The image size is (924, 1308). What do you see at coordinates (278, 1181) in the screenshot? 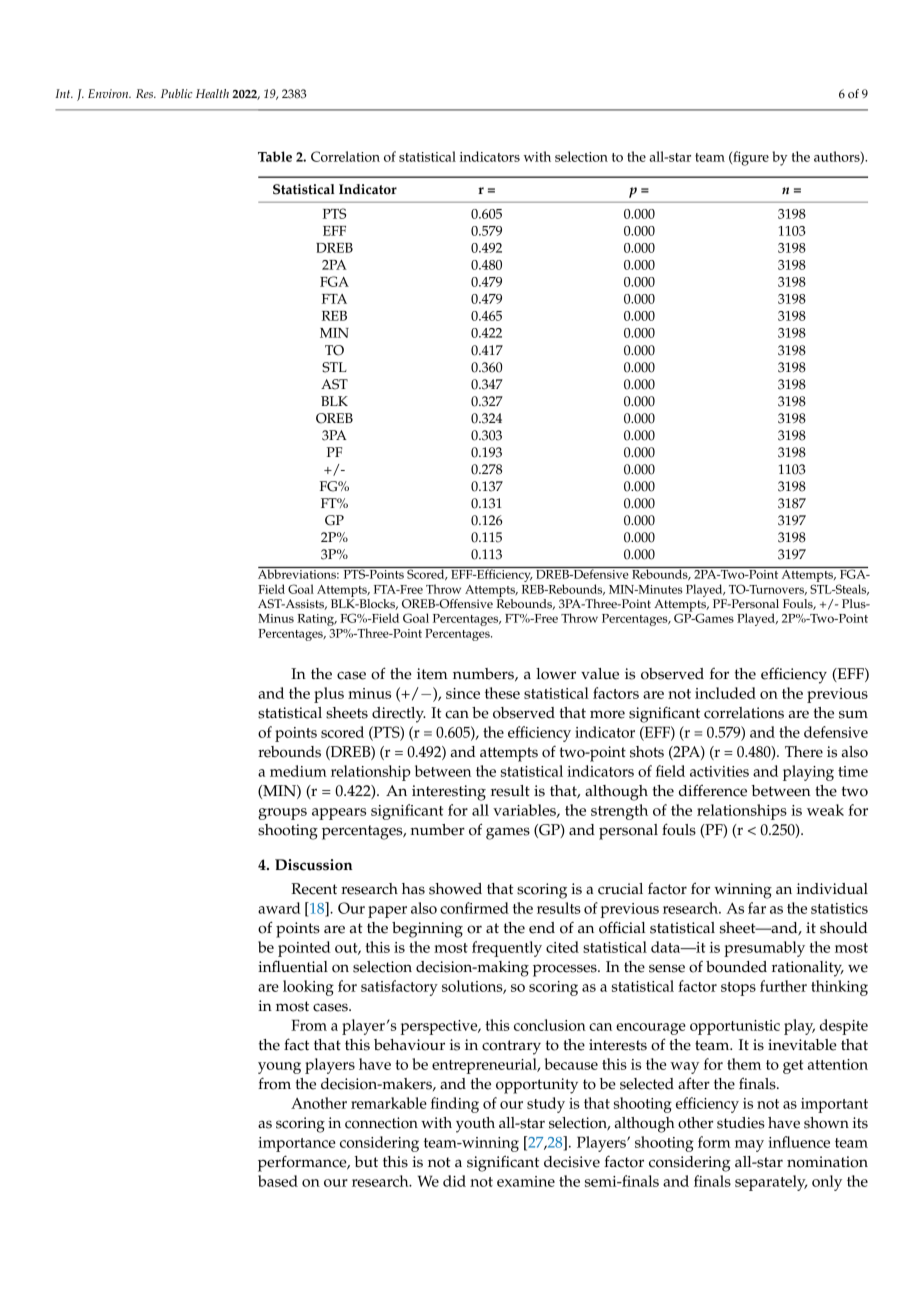
I see `based` at bounding box center [278, 1181].
